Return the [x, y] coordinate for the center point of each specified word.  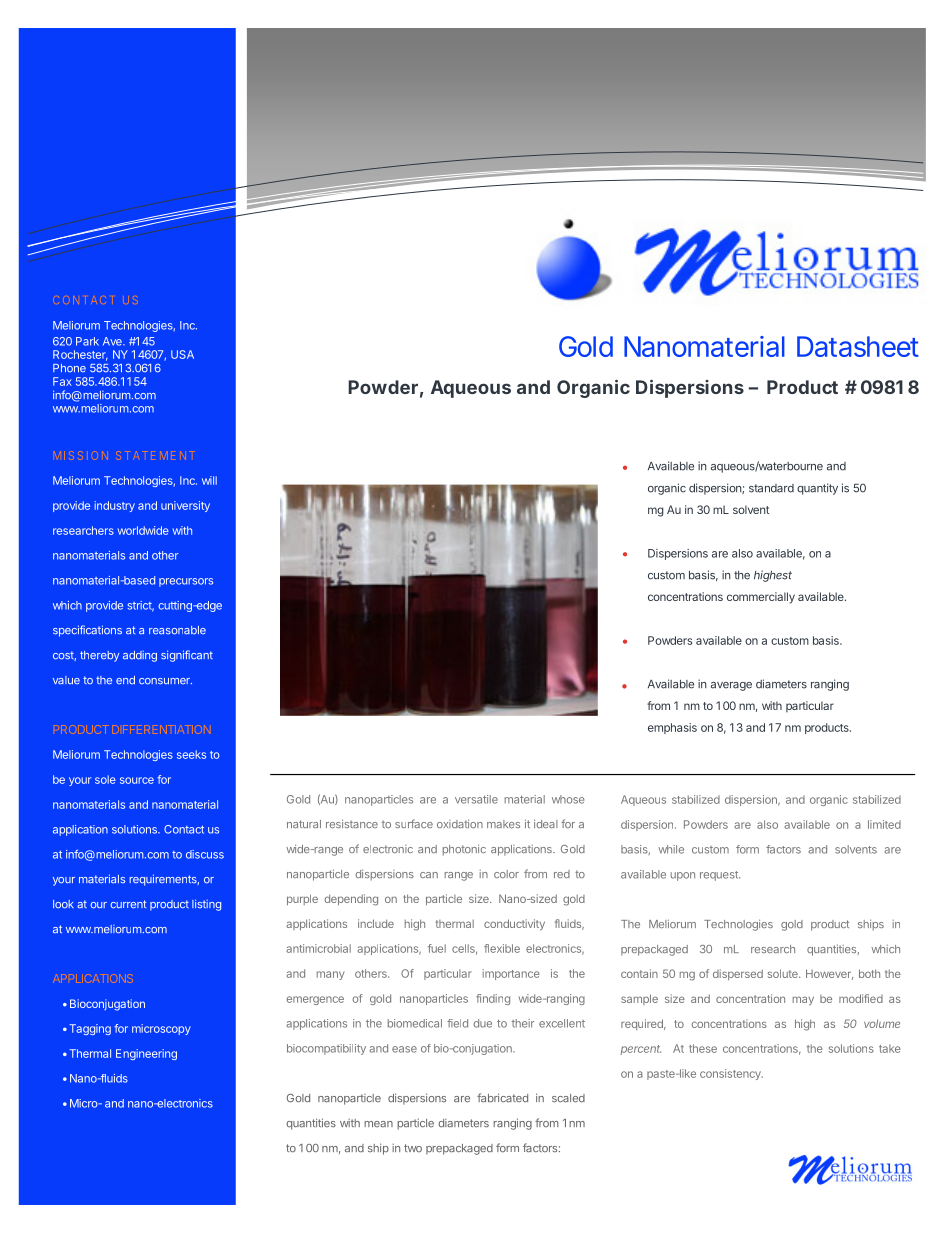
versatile [476, 799]
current [128, 904]
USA [182, 354]
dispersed [738, 974]
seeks [191, 754]
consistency [731, 1074]
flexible [502, 948]
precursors [186, 582]
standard [771, 488]
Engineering [146, 1054]
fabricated [502, 1098]
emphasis [672, 728]
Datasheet [858, 346]
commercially [761, 598]
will [209, 480]
